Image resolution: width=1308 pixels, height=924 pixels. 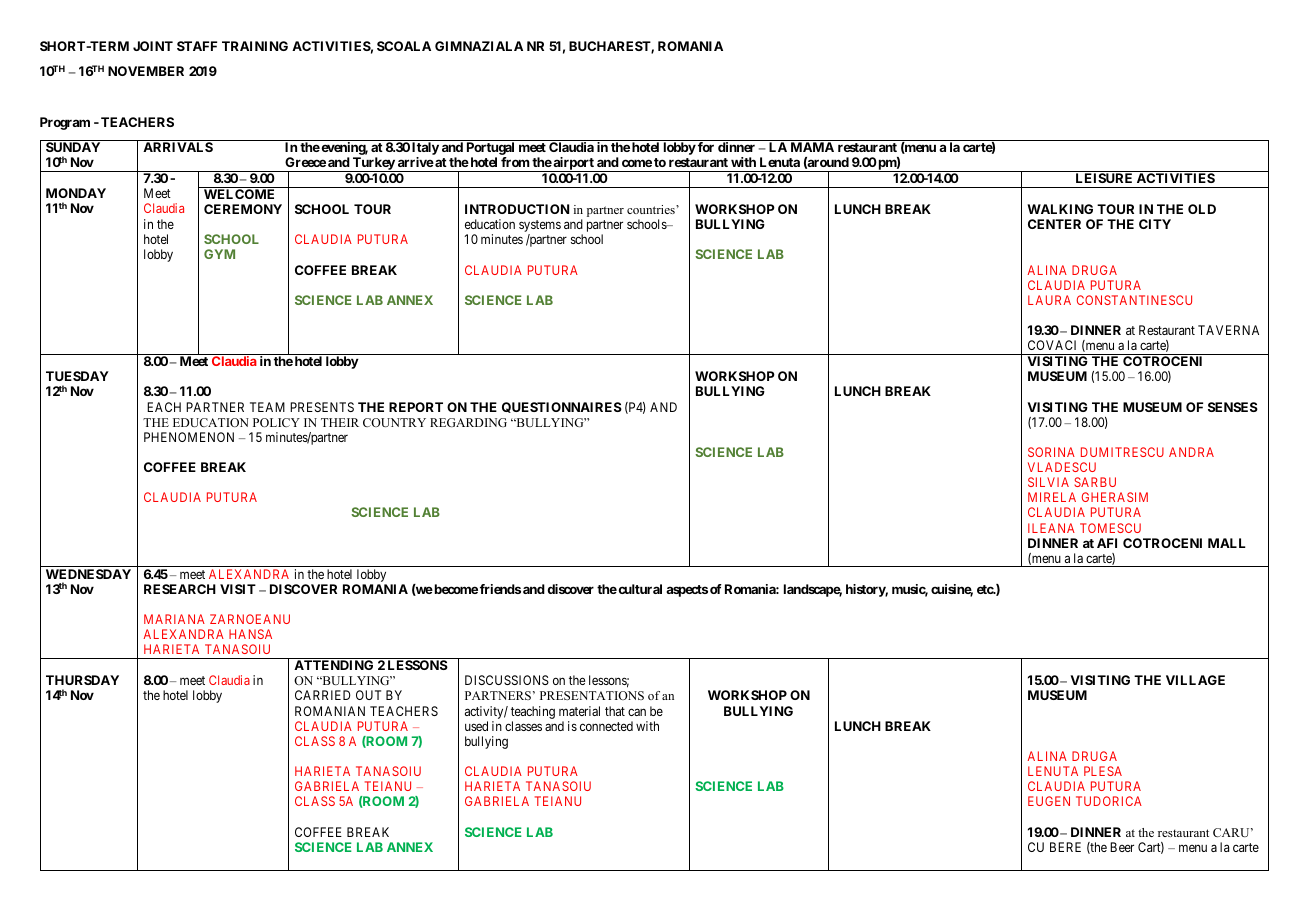 I want to click on MAMA, so click(x=812, y=147).
